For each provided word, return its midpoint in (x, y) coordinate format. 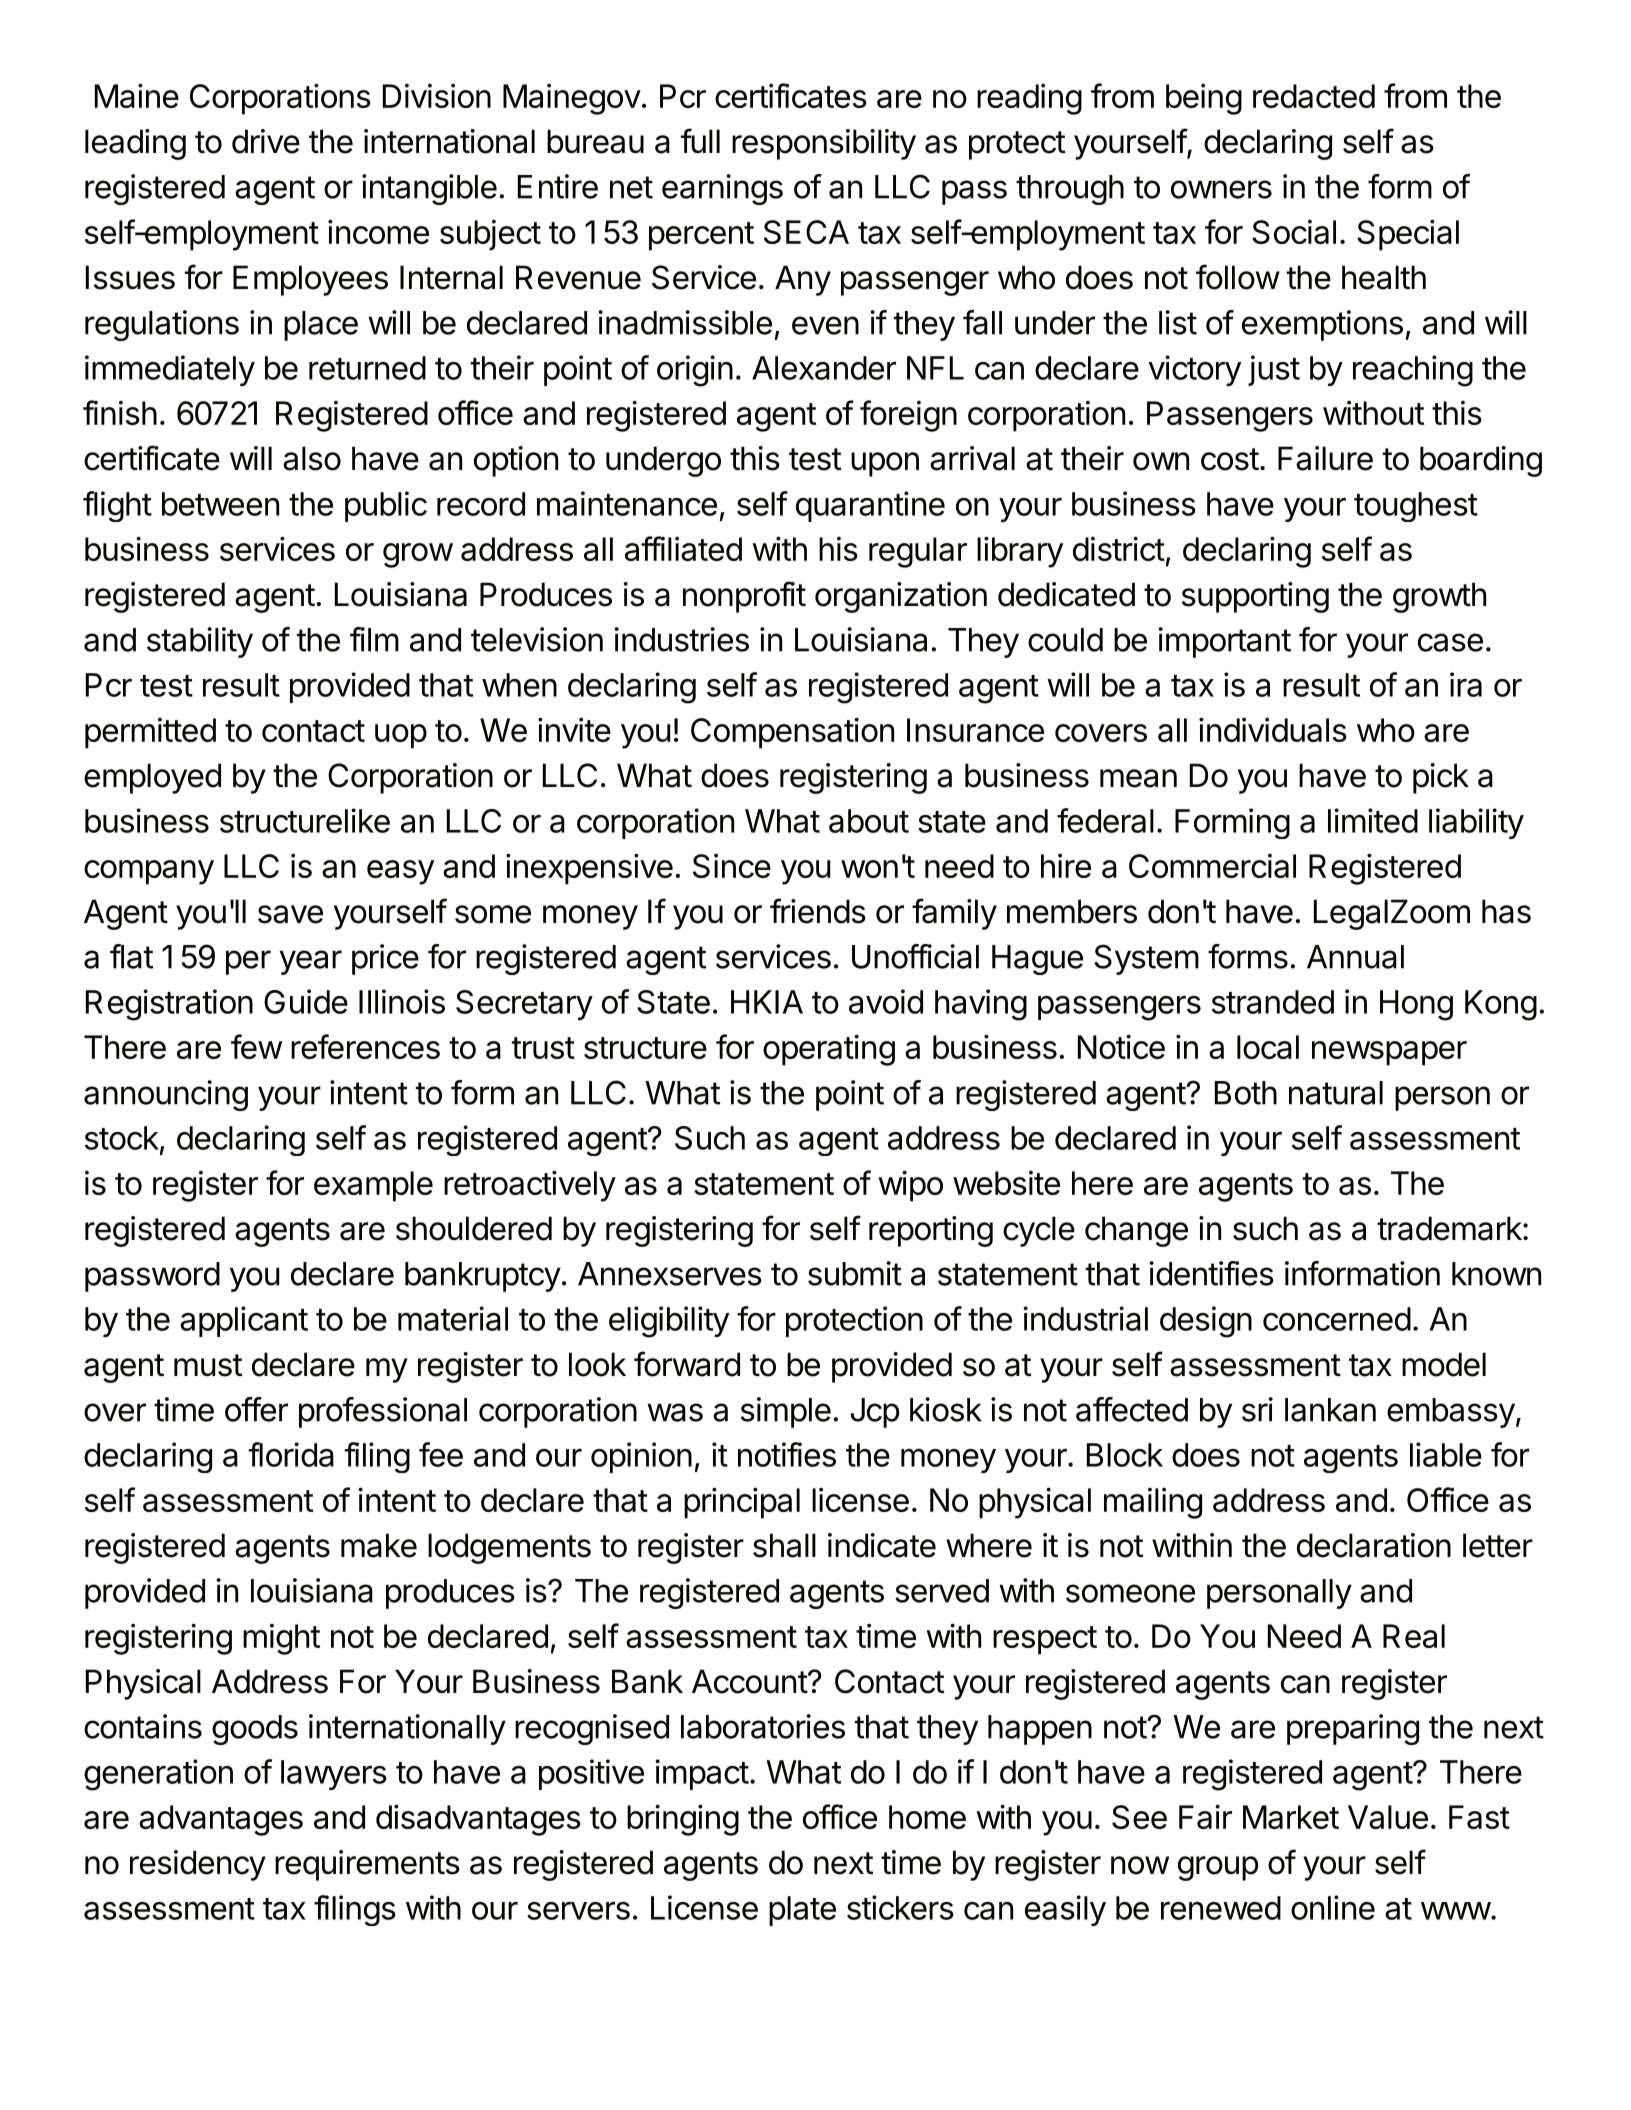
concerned (1337, 1319)
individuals (1273, 729)
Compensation (792, 733)
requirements (367, 1865)
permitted (150, 733)
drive (266, 141)
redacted (1314, 96)
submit (855, 1273)
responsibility (824, 144)
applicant (244, 1321)
